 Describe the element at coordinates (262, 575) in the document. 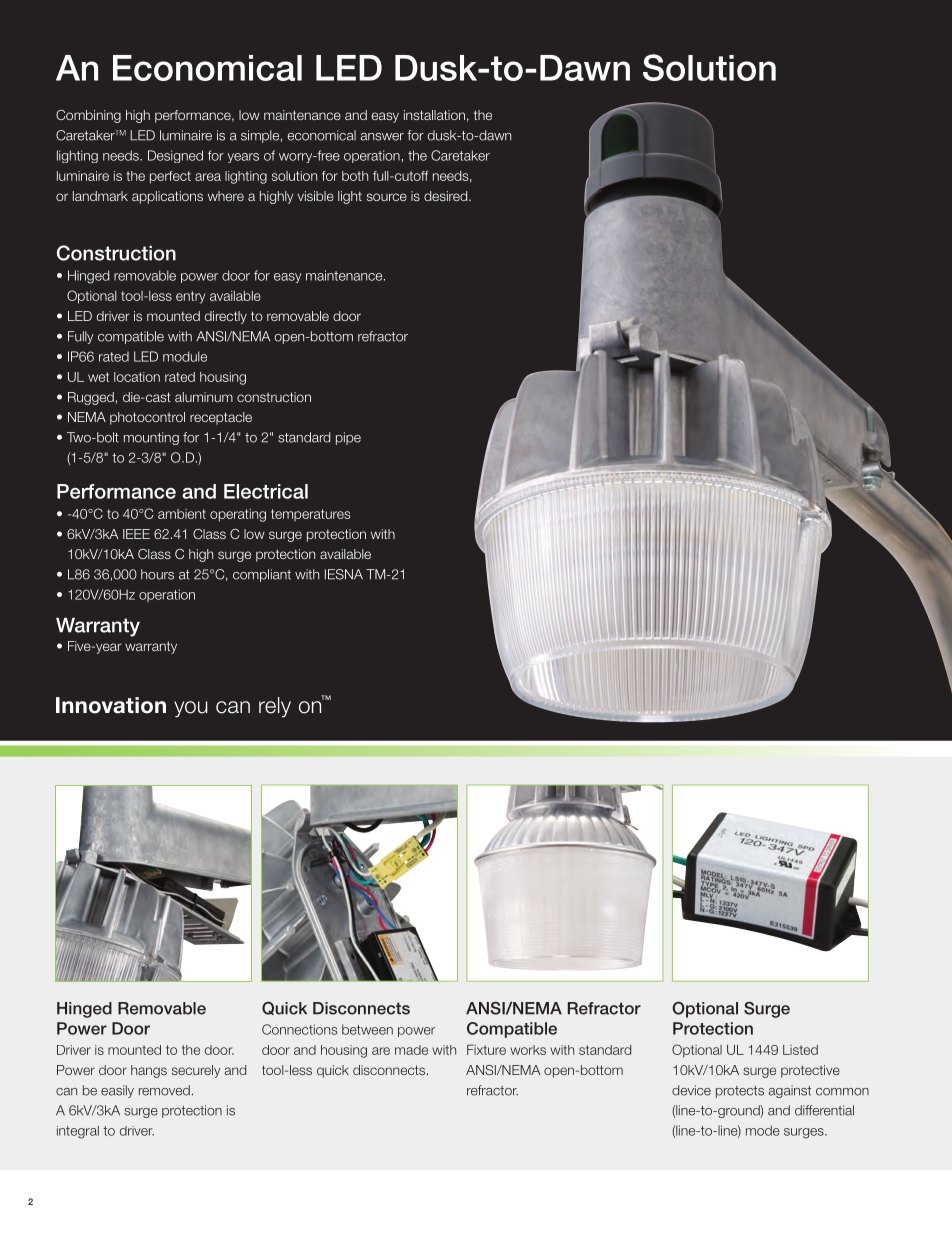

I see `compliant` at that location.
